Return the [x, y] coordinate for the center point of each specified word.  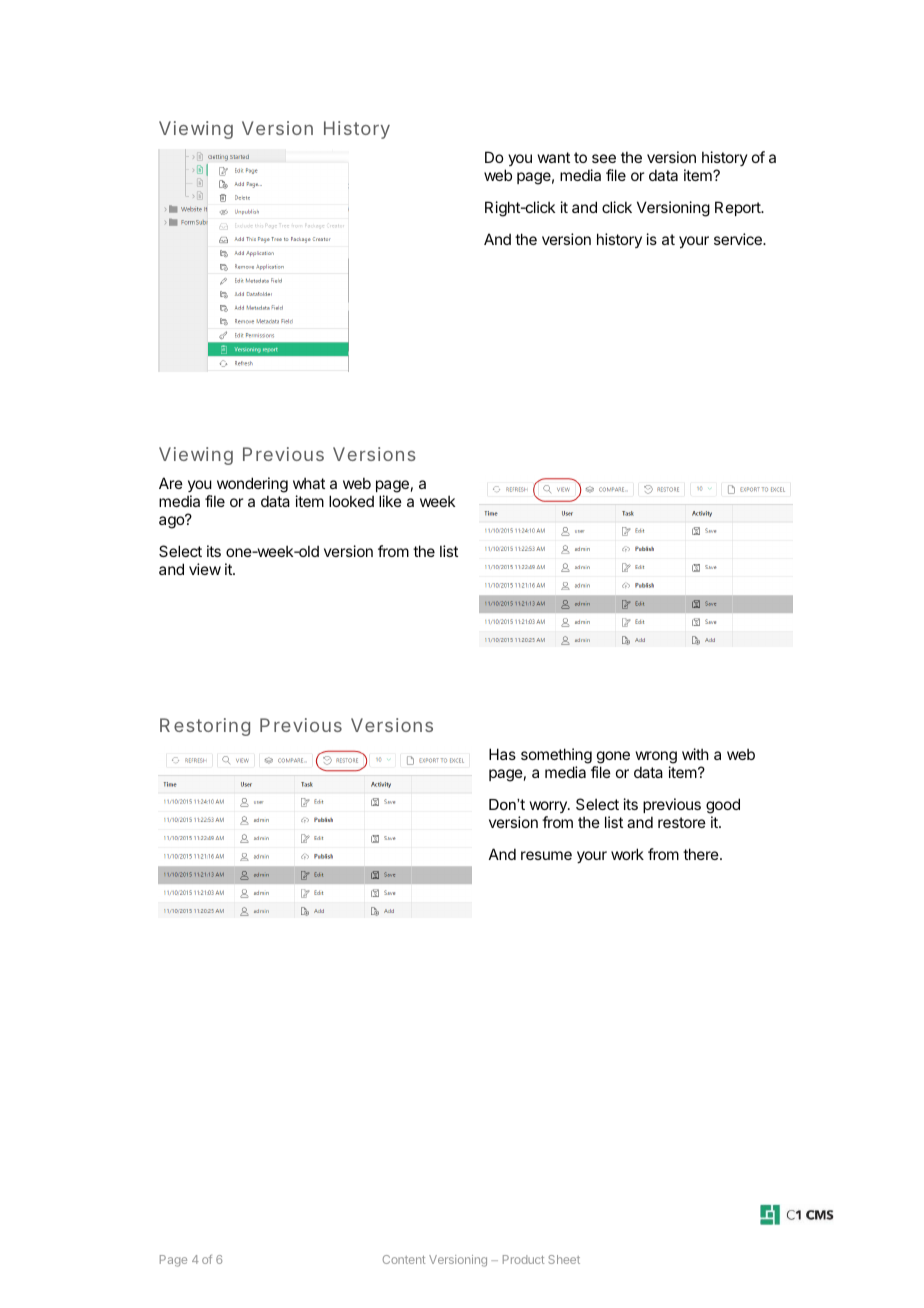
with [695, 754]
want [554, 157]
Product [523, 1259]
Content [404, 1259]
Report [739, 208]
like [390, 501]
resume [546, 855]
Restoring [205, 727]
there [702, 854]
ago [172, 522]
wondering [251, 486]
